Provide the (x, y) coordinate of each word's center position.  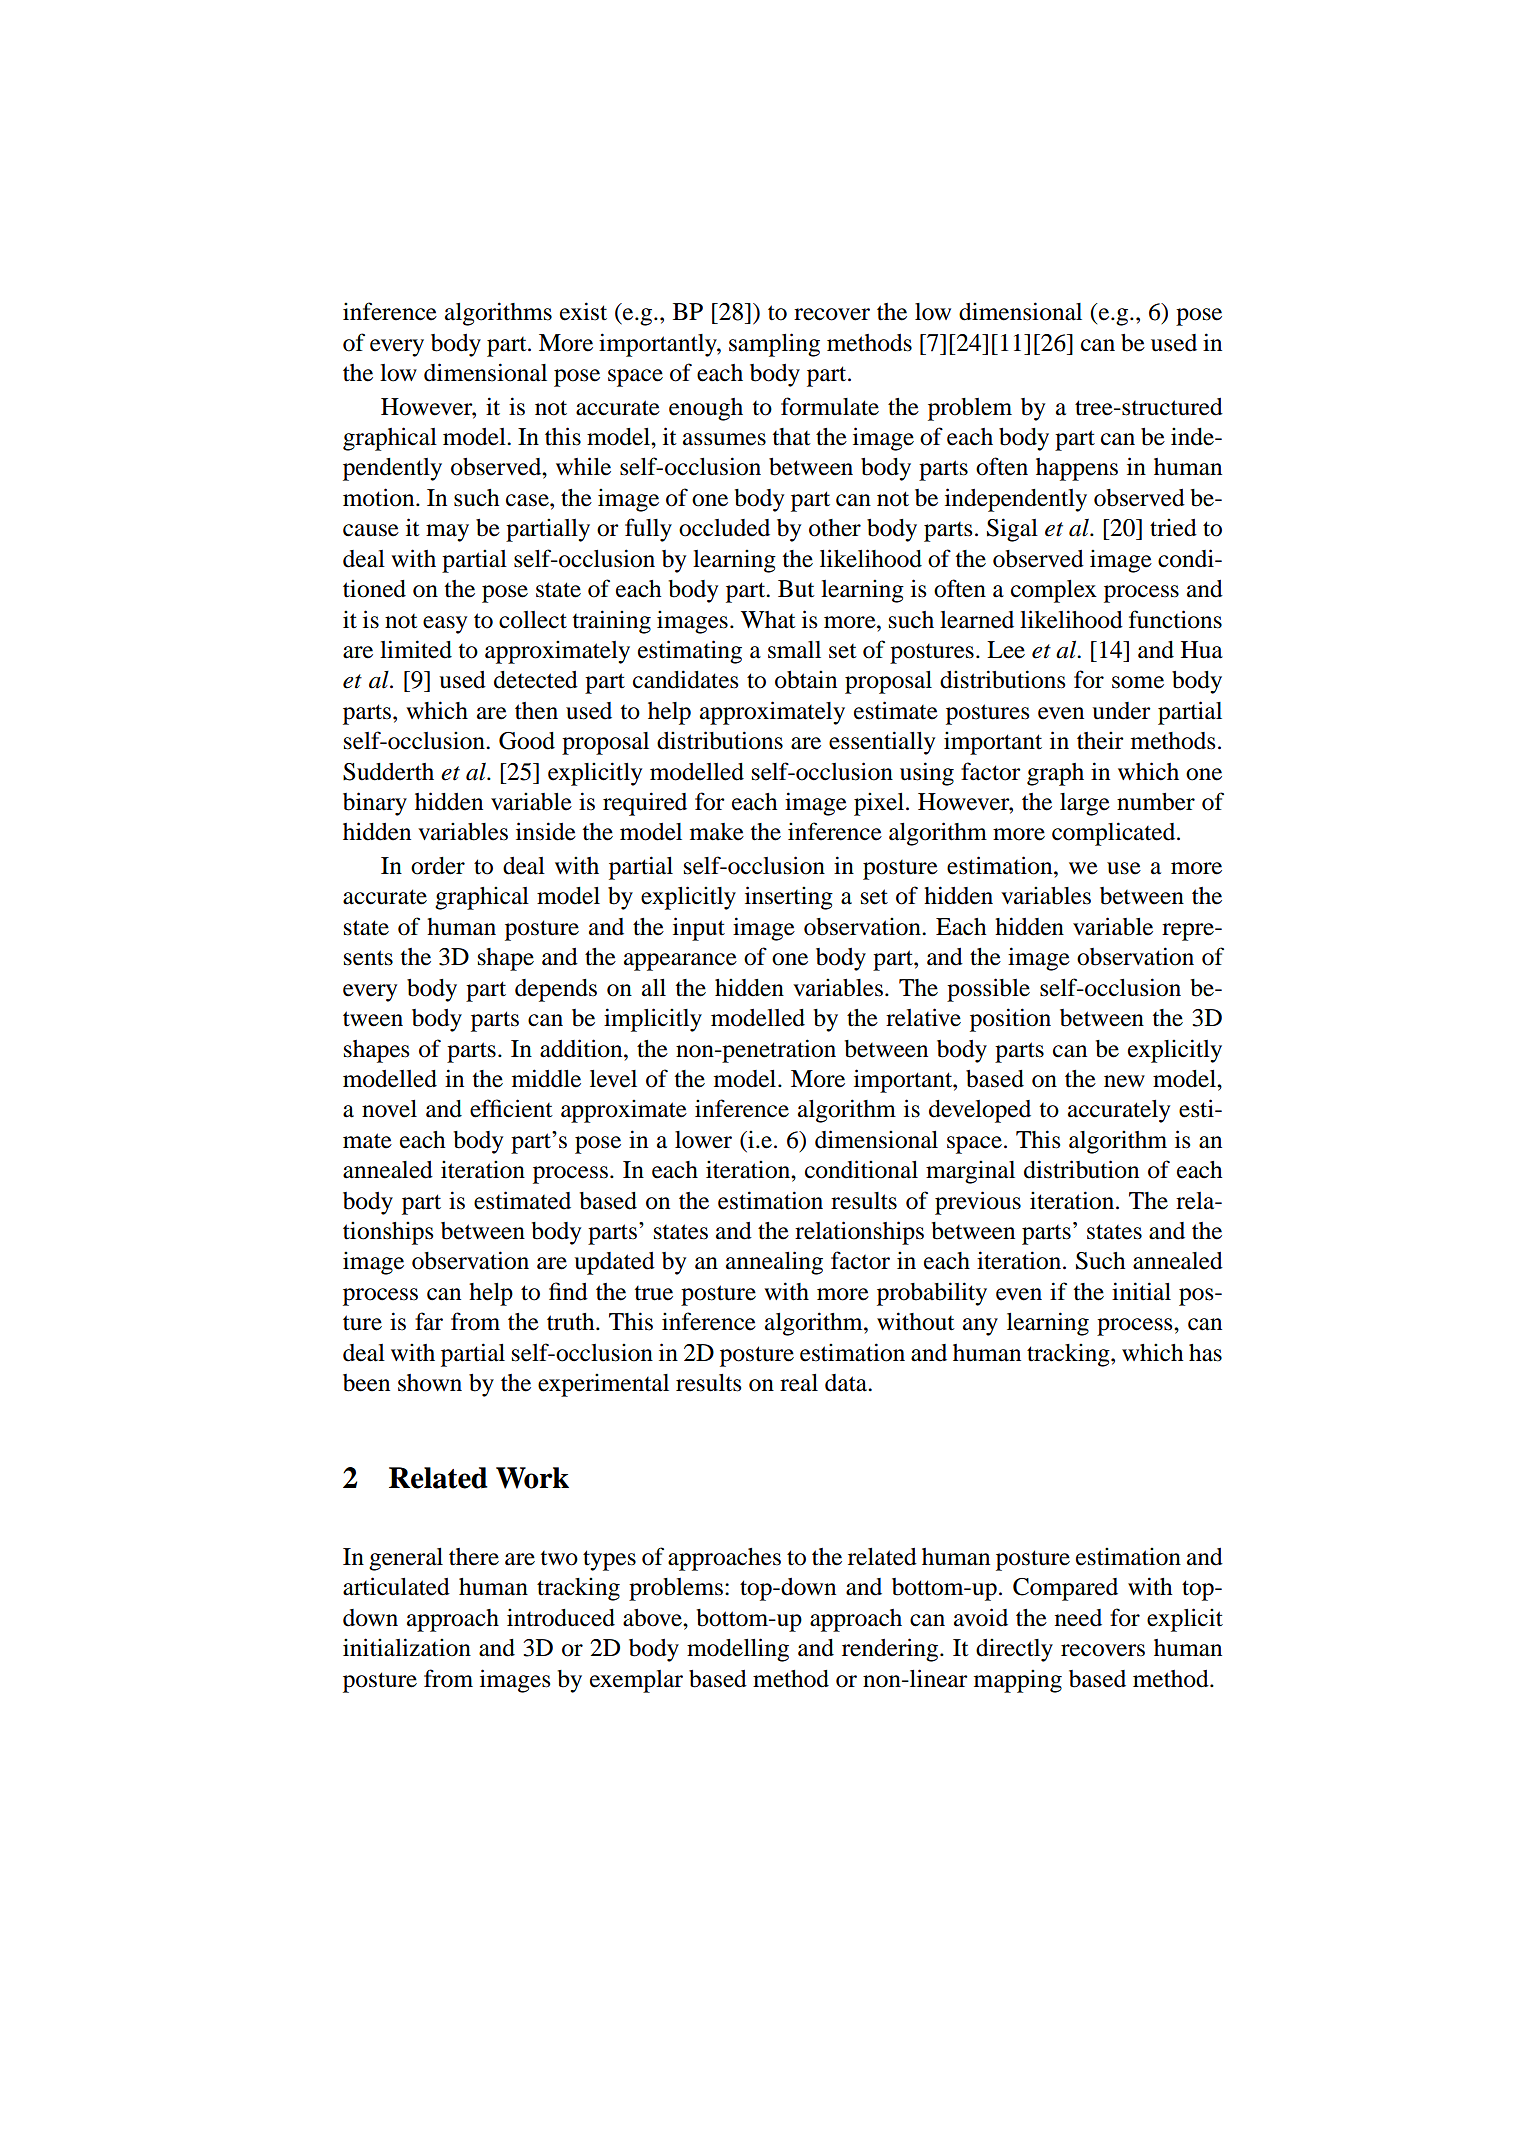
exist (583, 311)
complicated (1115, 834)
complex (1054, 591)
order (438, 866)
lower (703, 1140)
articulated (396, 1586)
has (1205, 1353)
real (799, 1383)
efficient (511, 1108)
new (1124, 1081)
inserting (789, 898)
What (768, 620)
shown (430, 1383)
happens (1077, 469)
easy (445, 625)
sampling (774, 345)
